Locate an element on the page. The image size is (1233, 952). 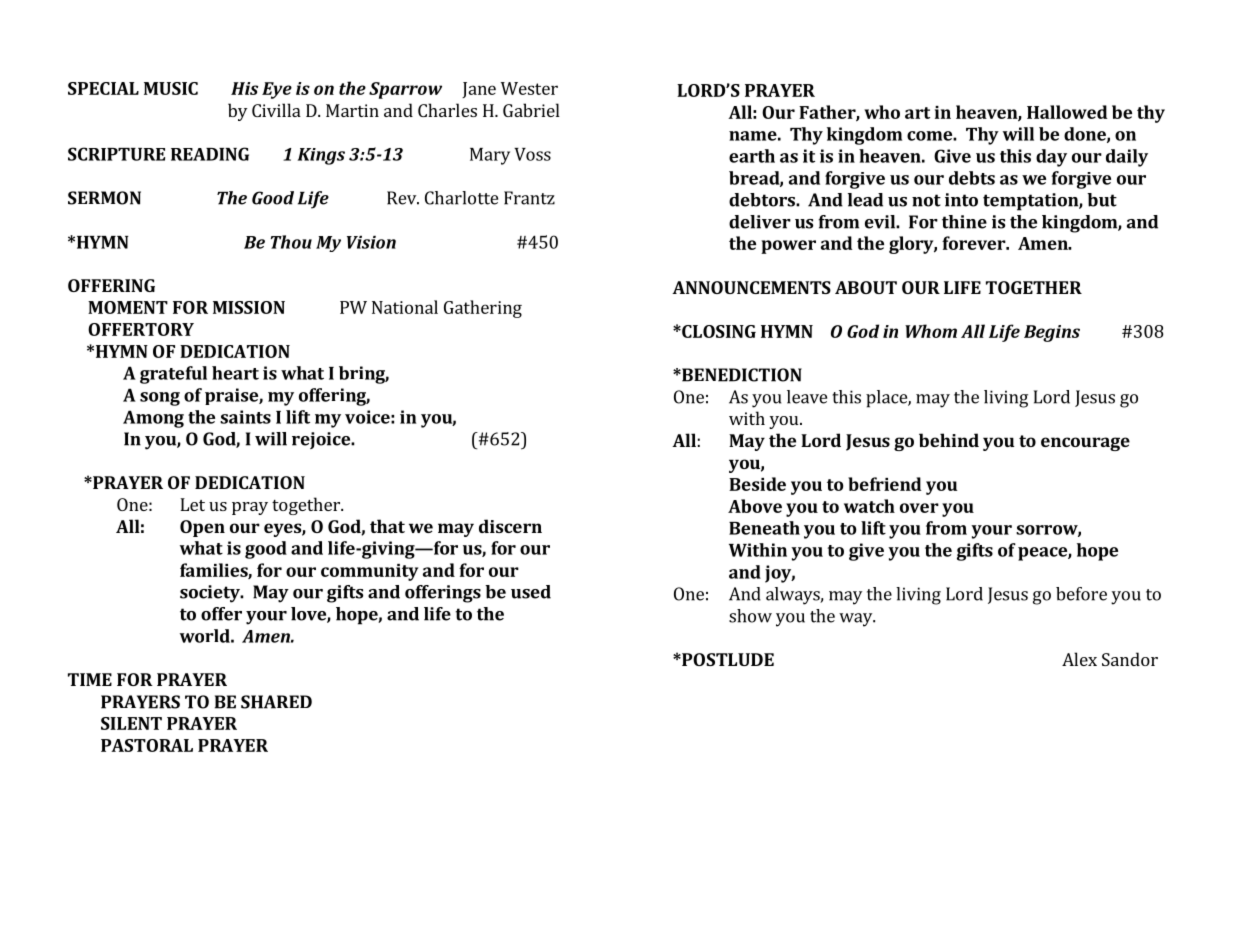
discern is located at coordinates (510, 526).
